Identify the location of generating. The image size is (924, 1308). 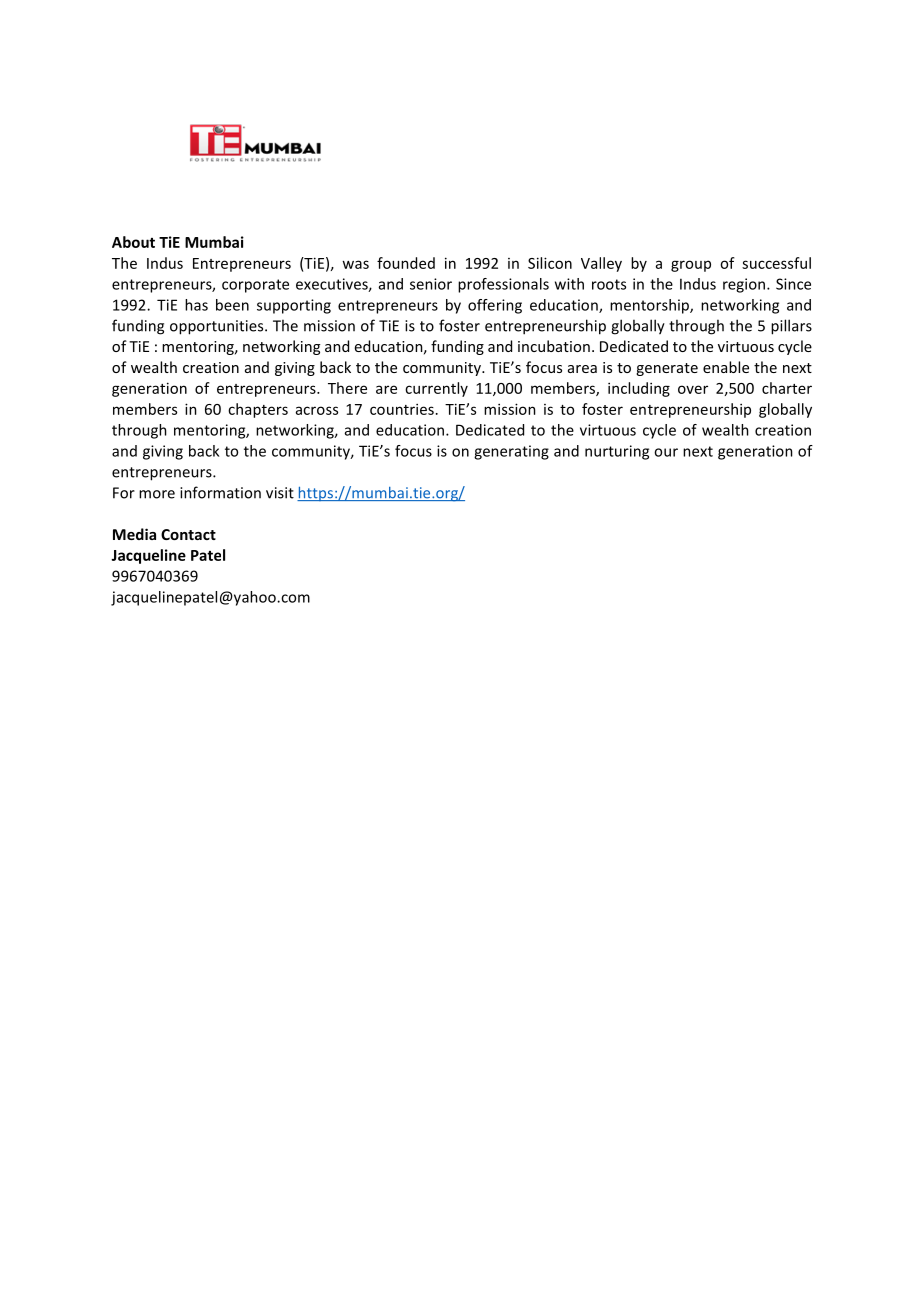
(511, 452).
